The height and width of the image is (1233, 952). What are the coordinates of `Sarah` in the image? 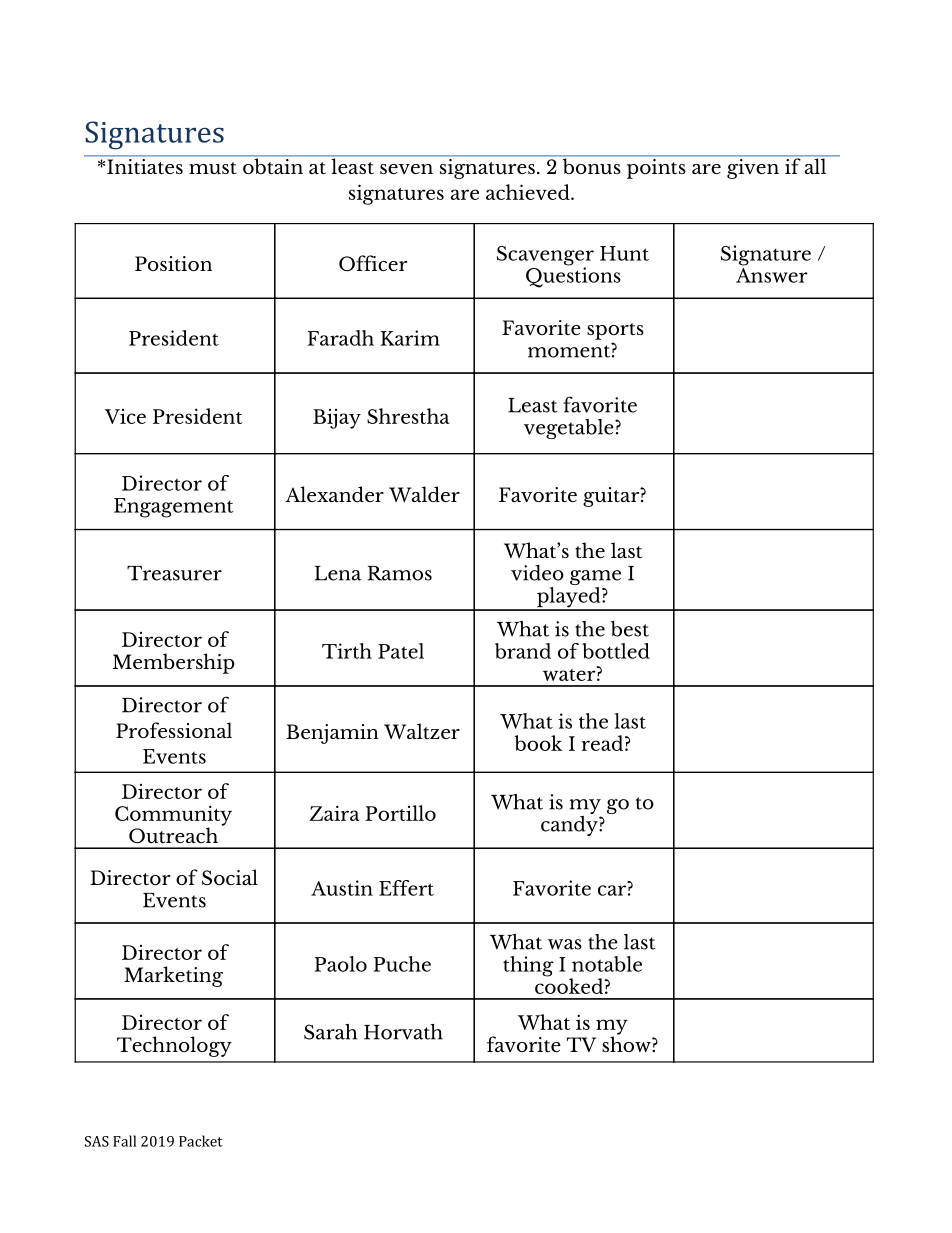 It's located at (330, 1032).
